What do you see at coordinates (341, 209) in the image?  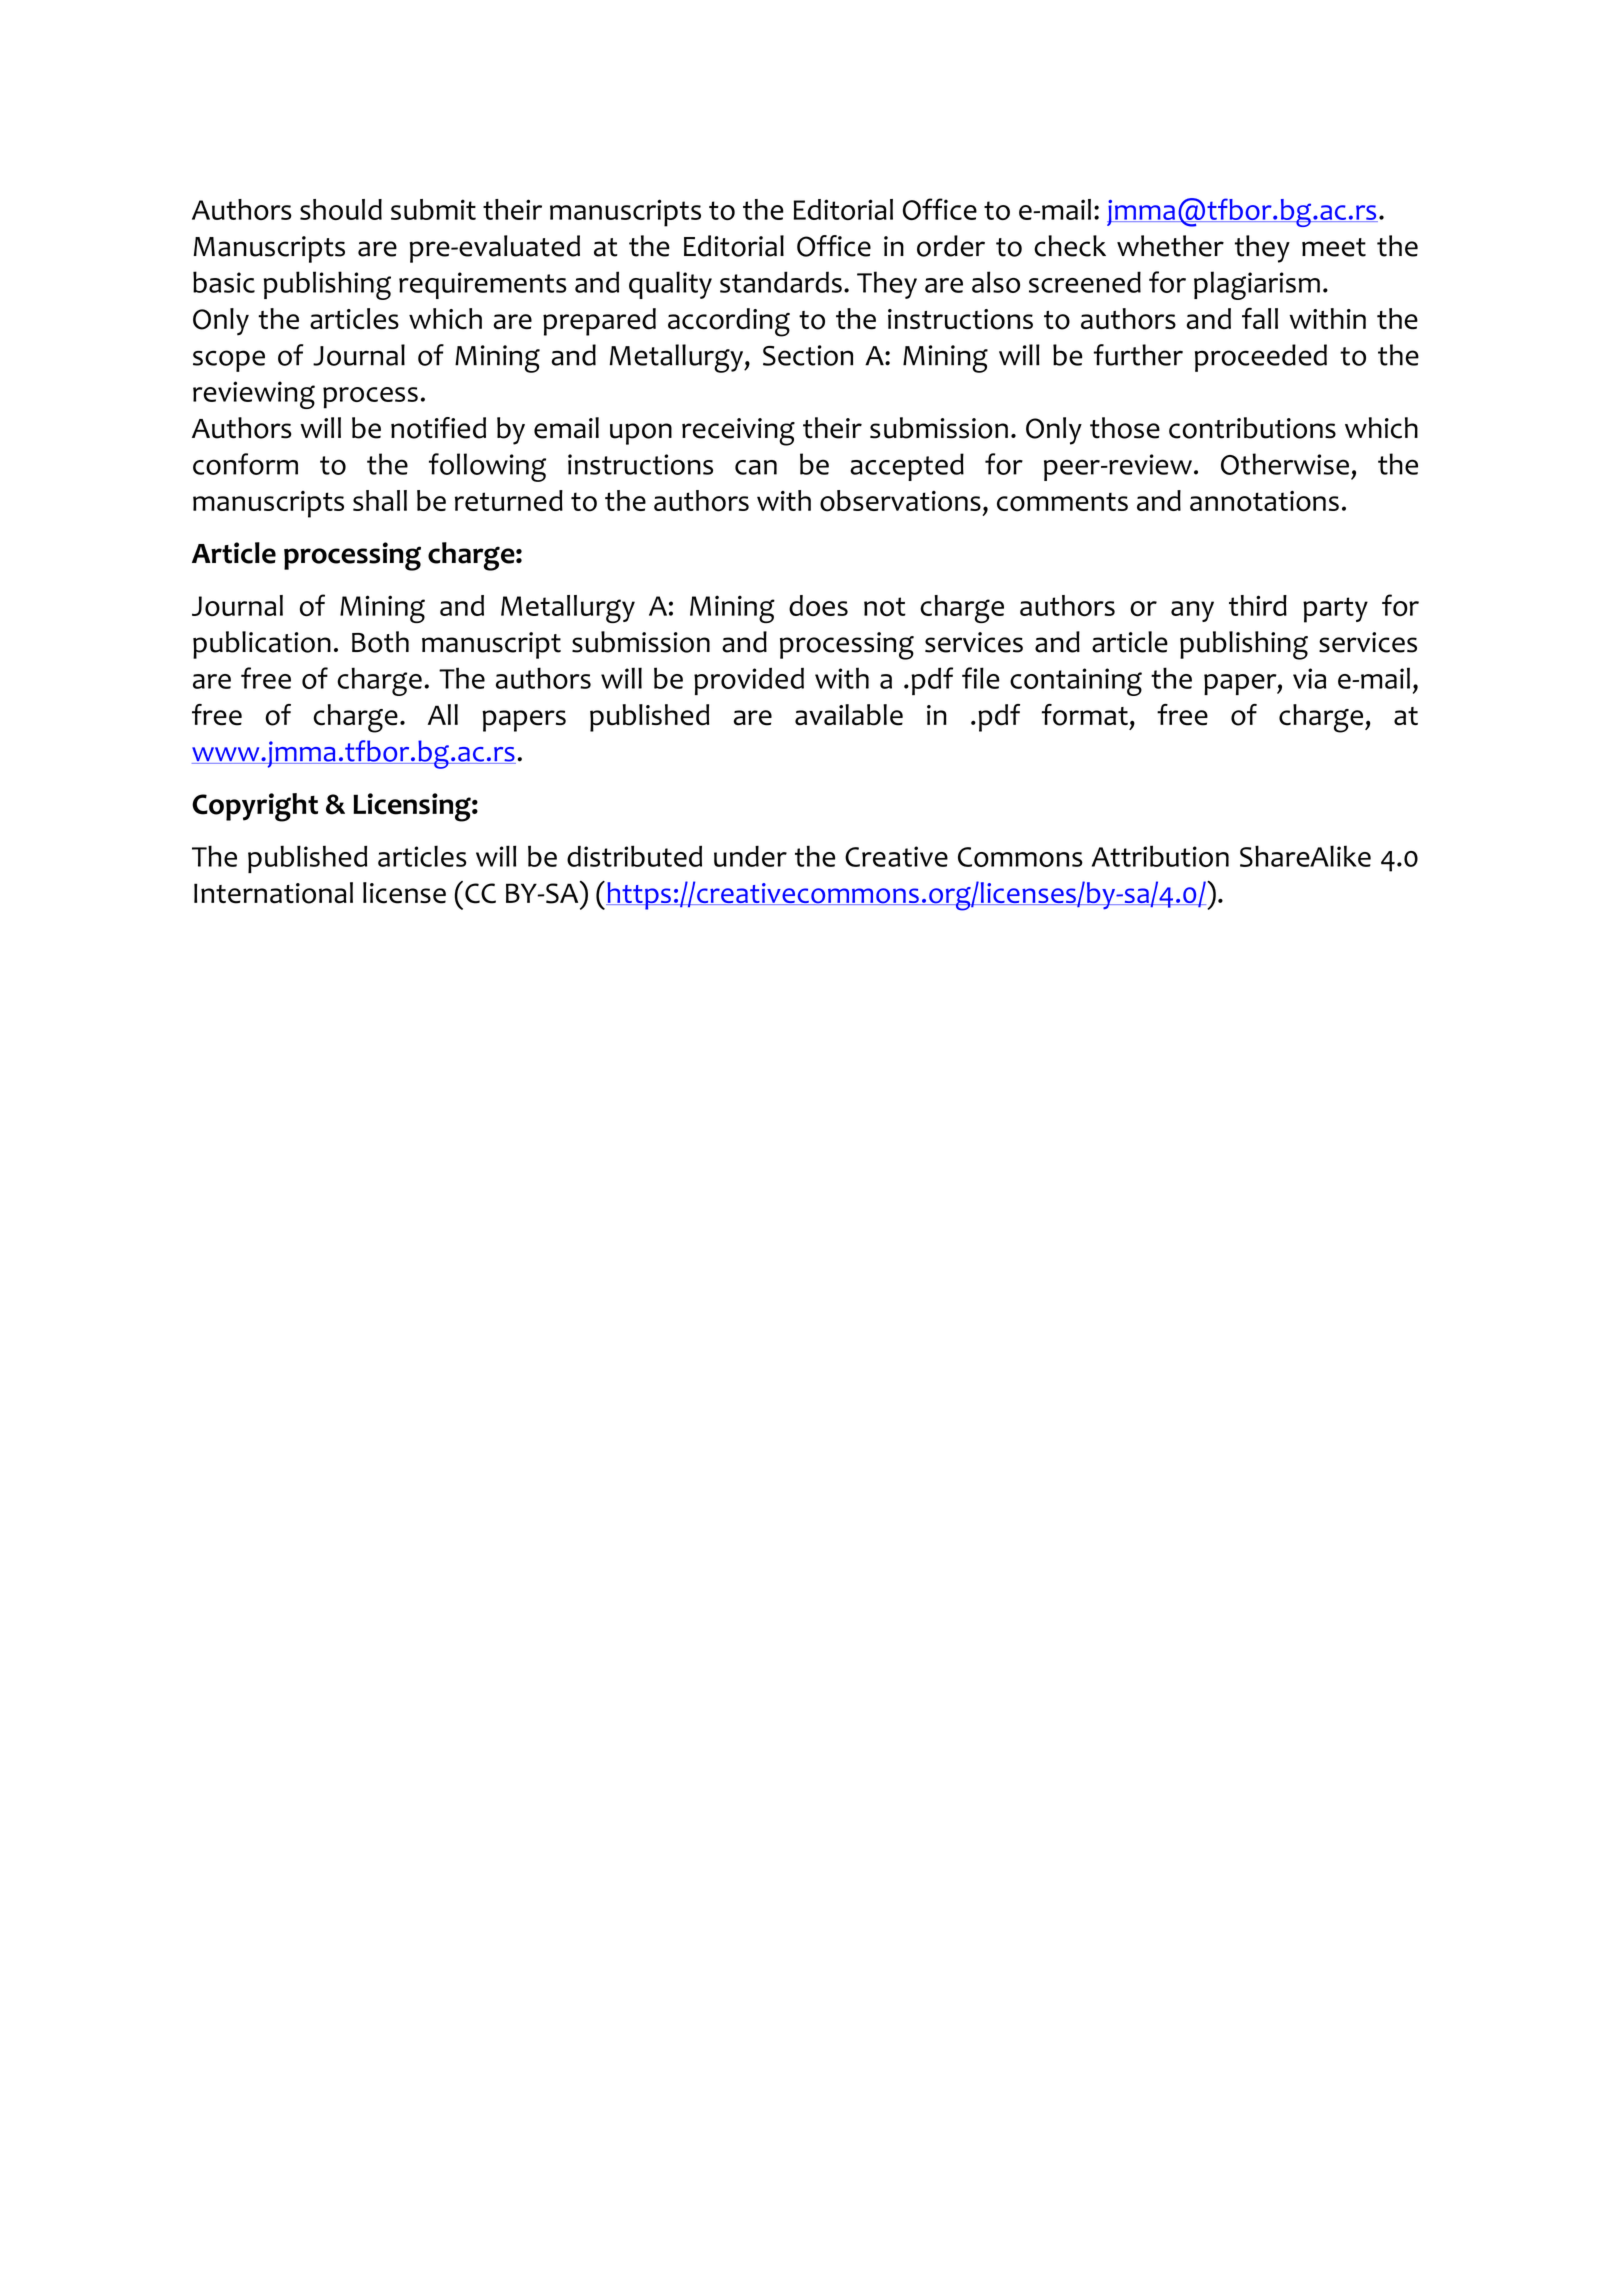 I see `should` at bounding box center [341, 209].
